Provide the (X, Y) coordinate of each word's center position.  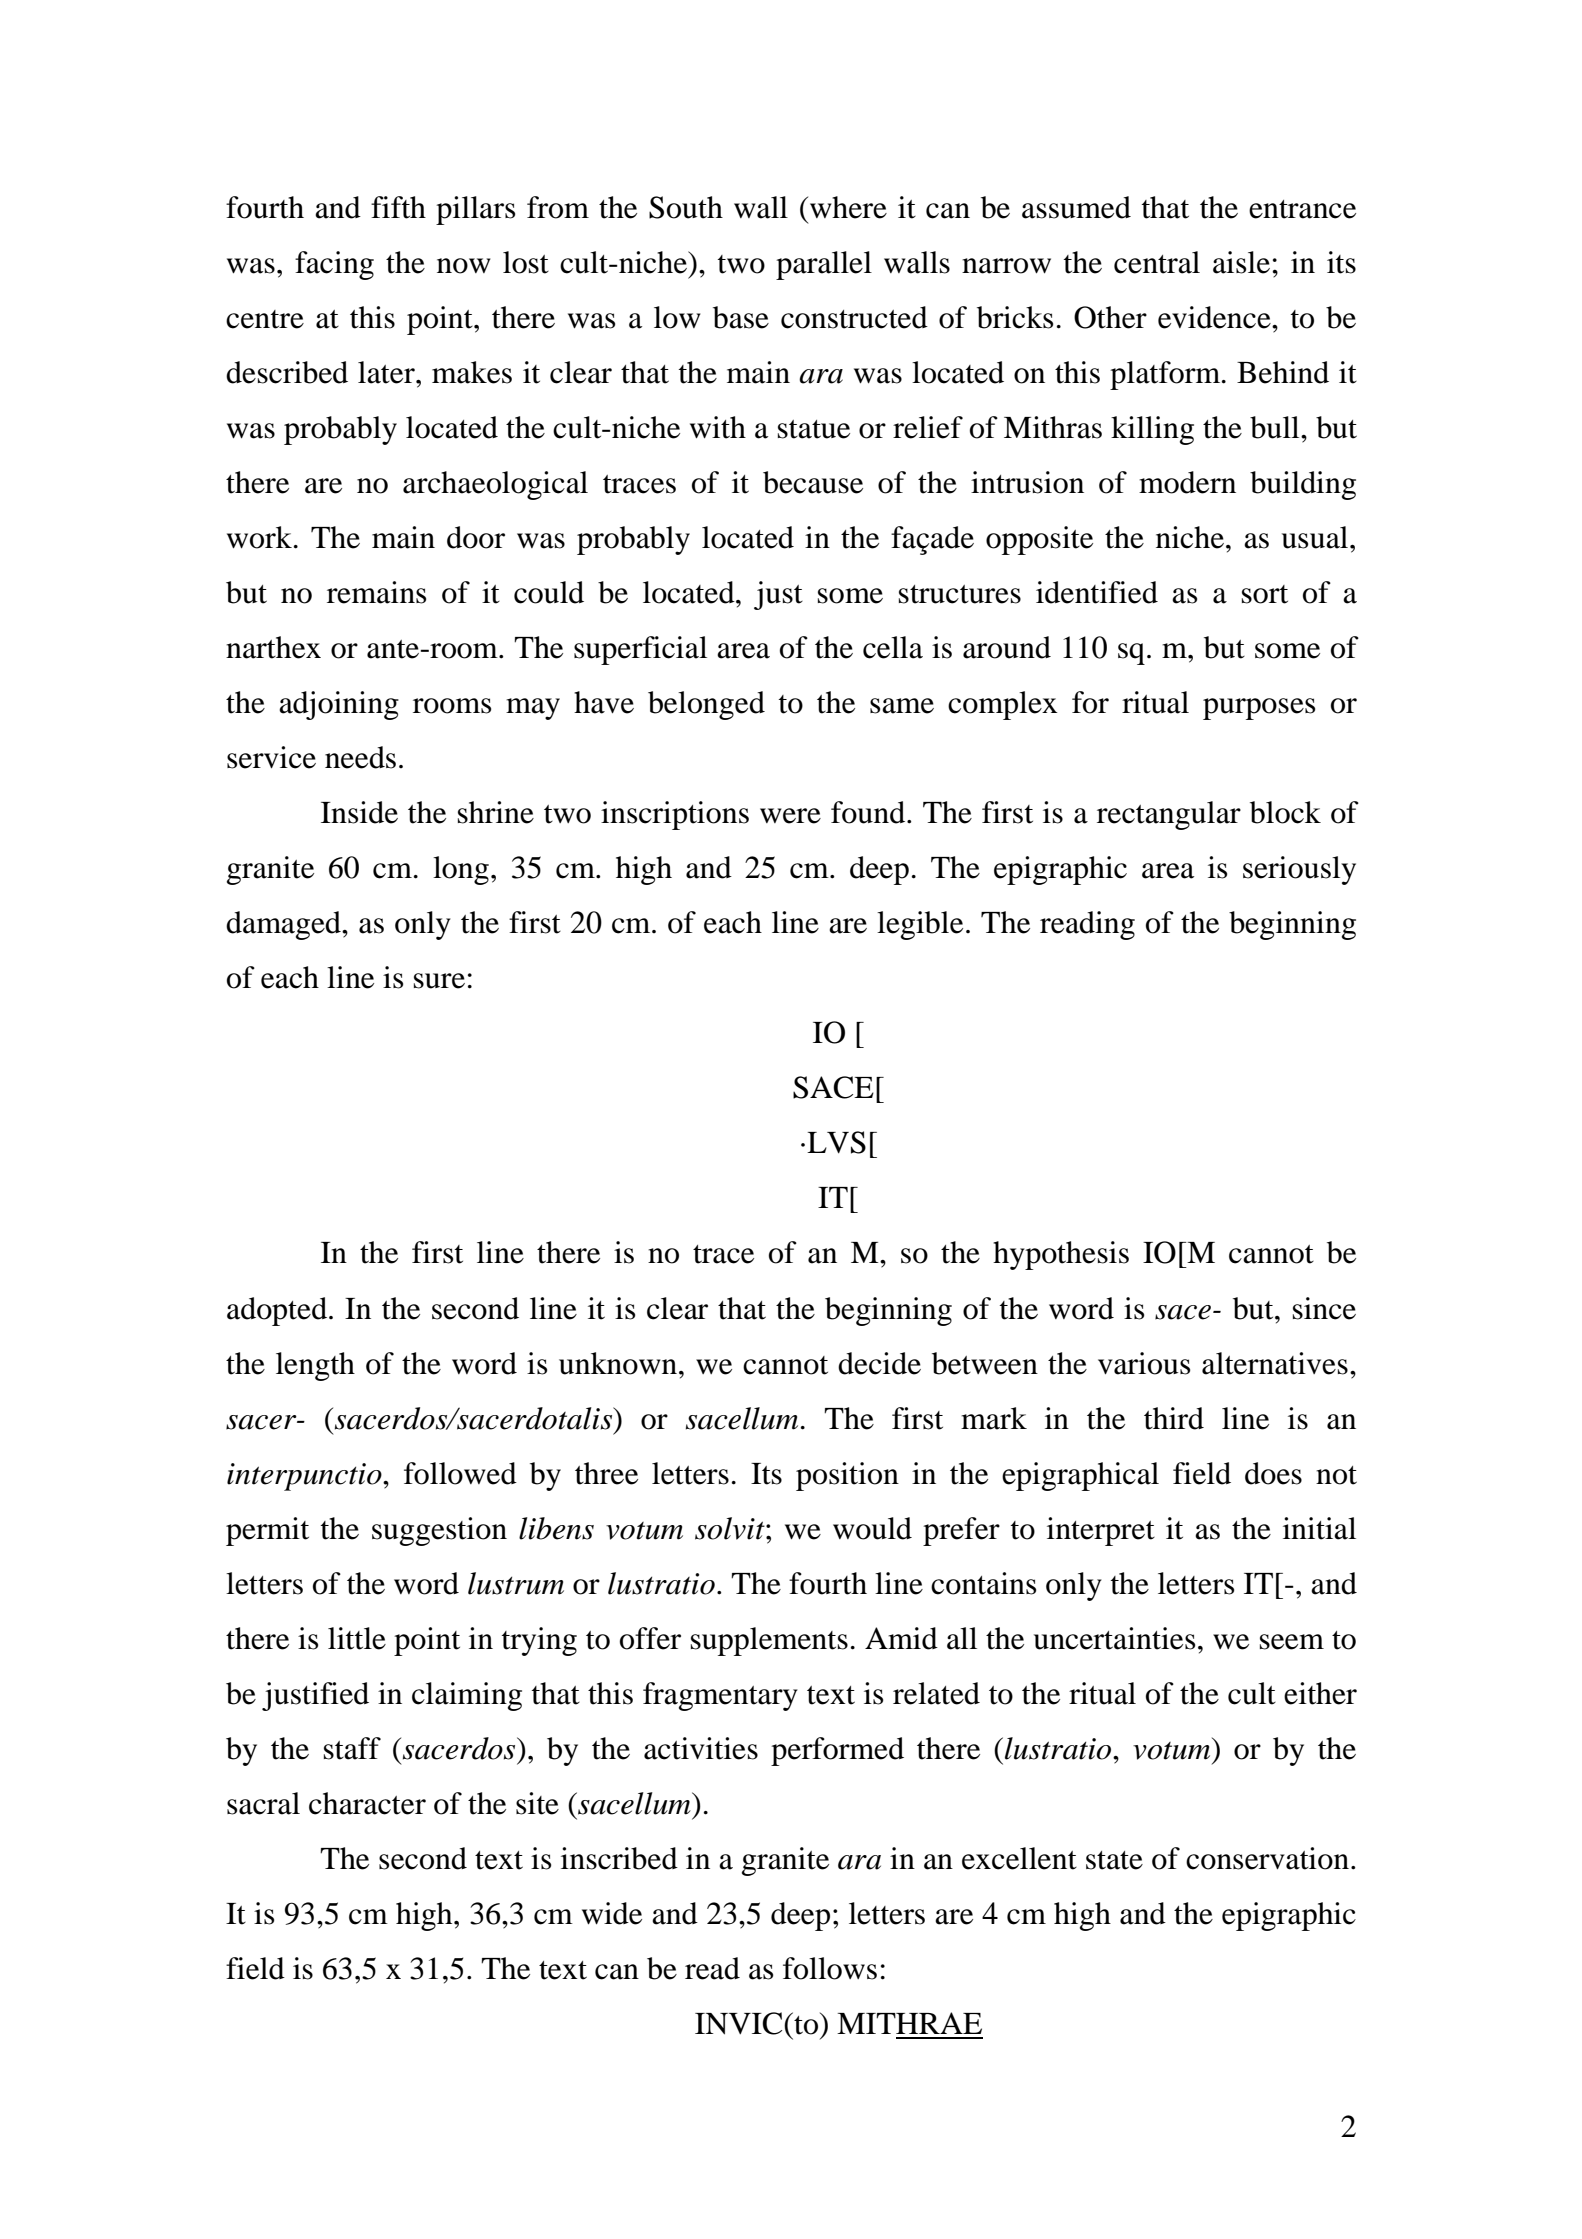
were (790, 816)
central (1157, 262)
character (367, 1803)
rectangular (1169, 815)
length (315, 1366)
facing (334, 265)
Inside (359, 812)
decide (879, 1363)
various (1144, 1363)
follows (830, 1968)
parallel (824, 265)
